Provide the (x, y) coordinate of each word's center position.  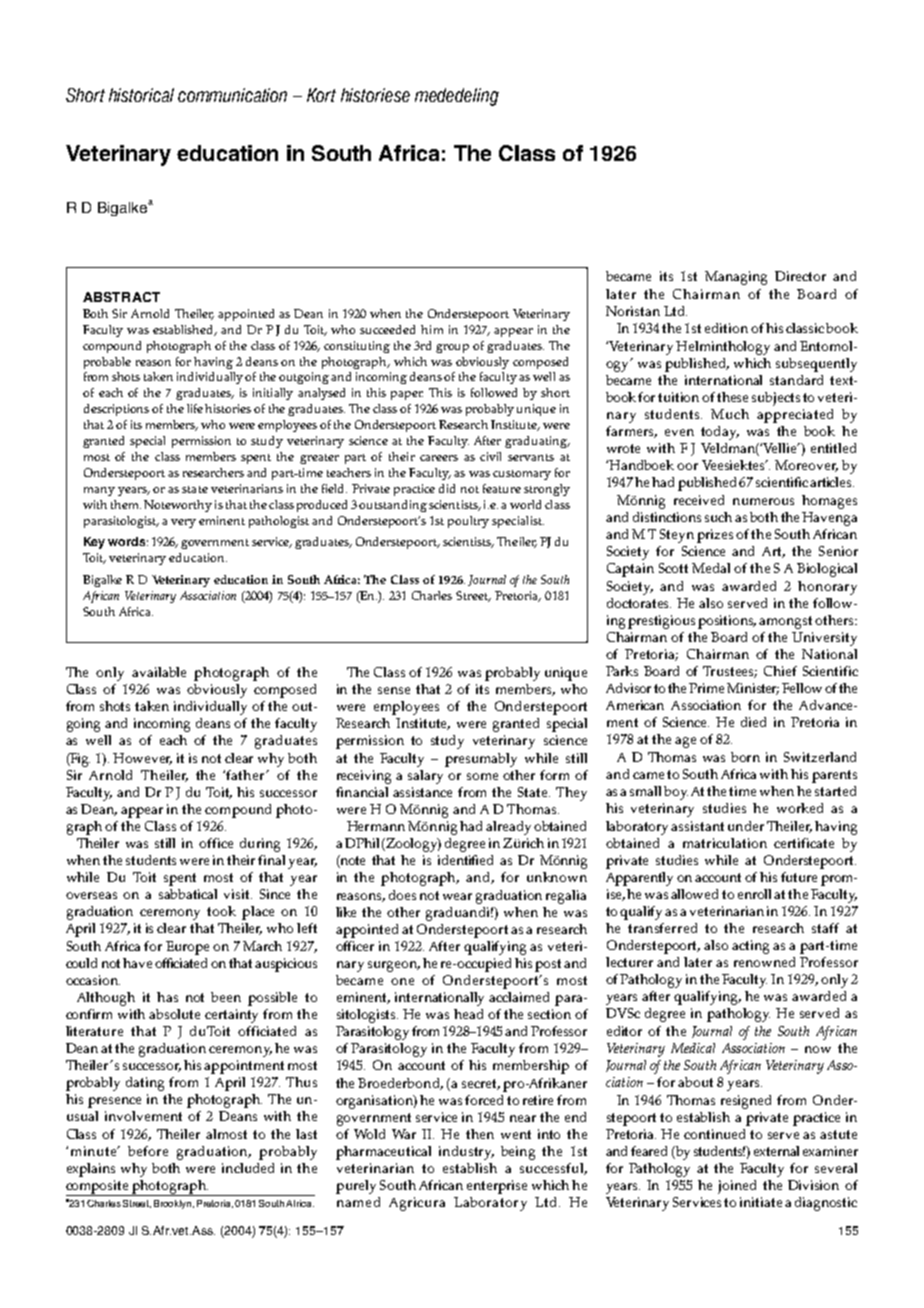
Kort (321, 95)
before (148, 1151)
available (159, 672)
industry (466, 1153)
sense (394, 690)
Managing (736, 278)
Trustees (730, 672)
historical (141, 95)
